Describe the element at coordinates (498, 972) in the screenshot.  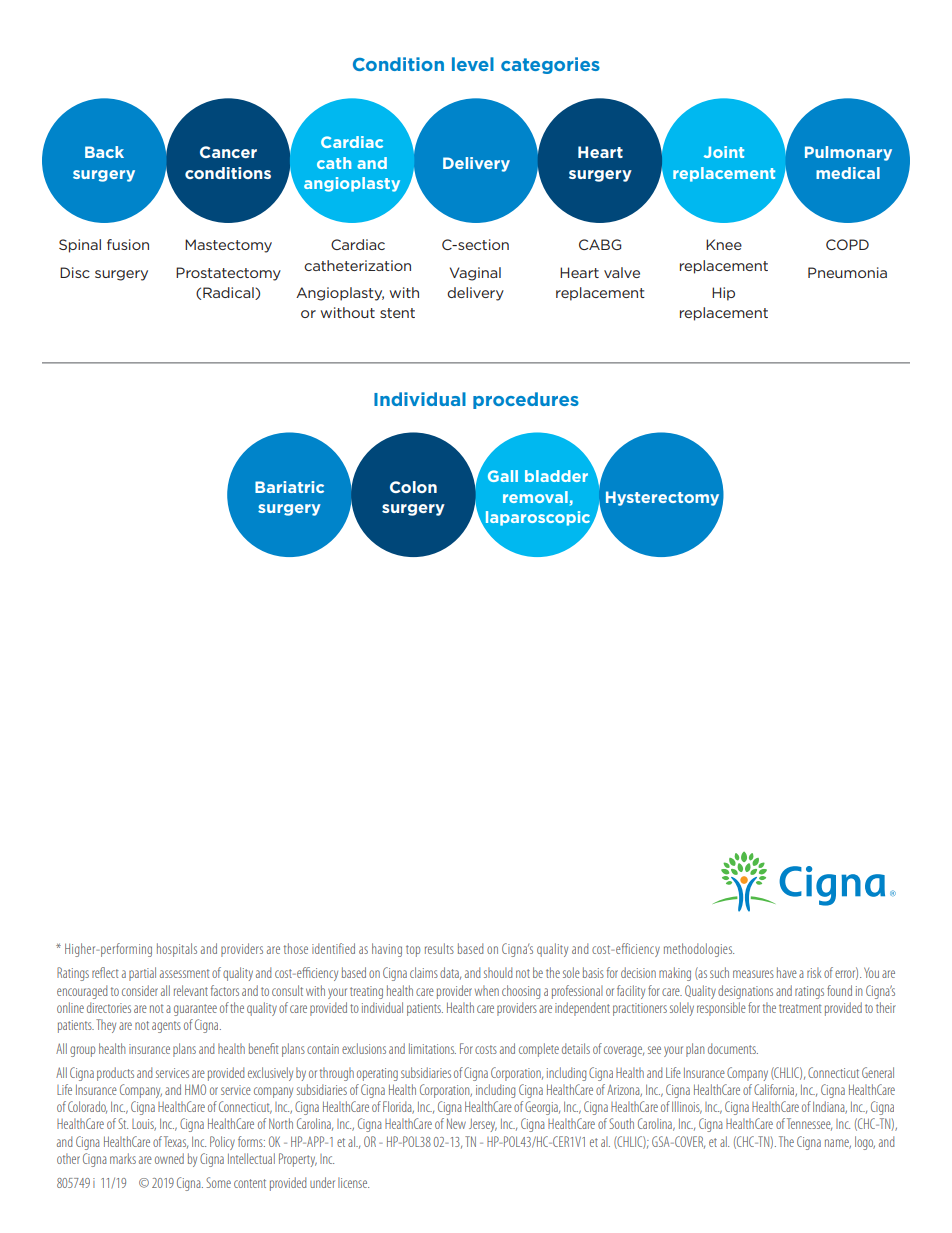
I see `should` at that location.
